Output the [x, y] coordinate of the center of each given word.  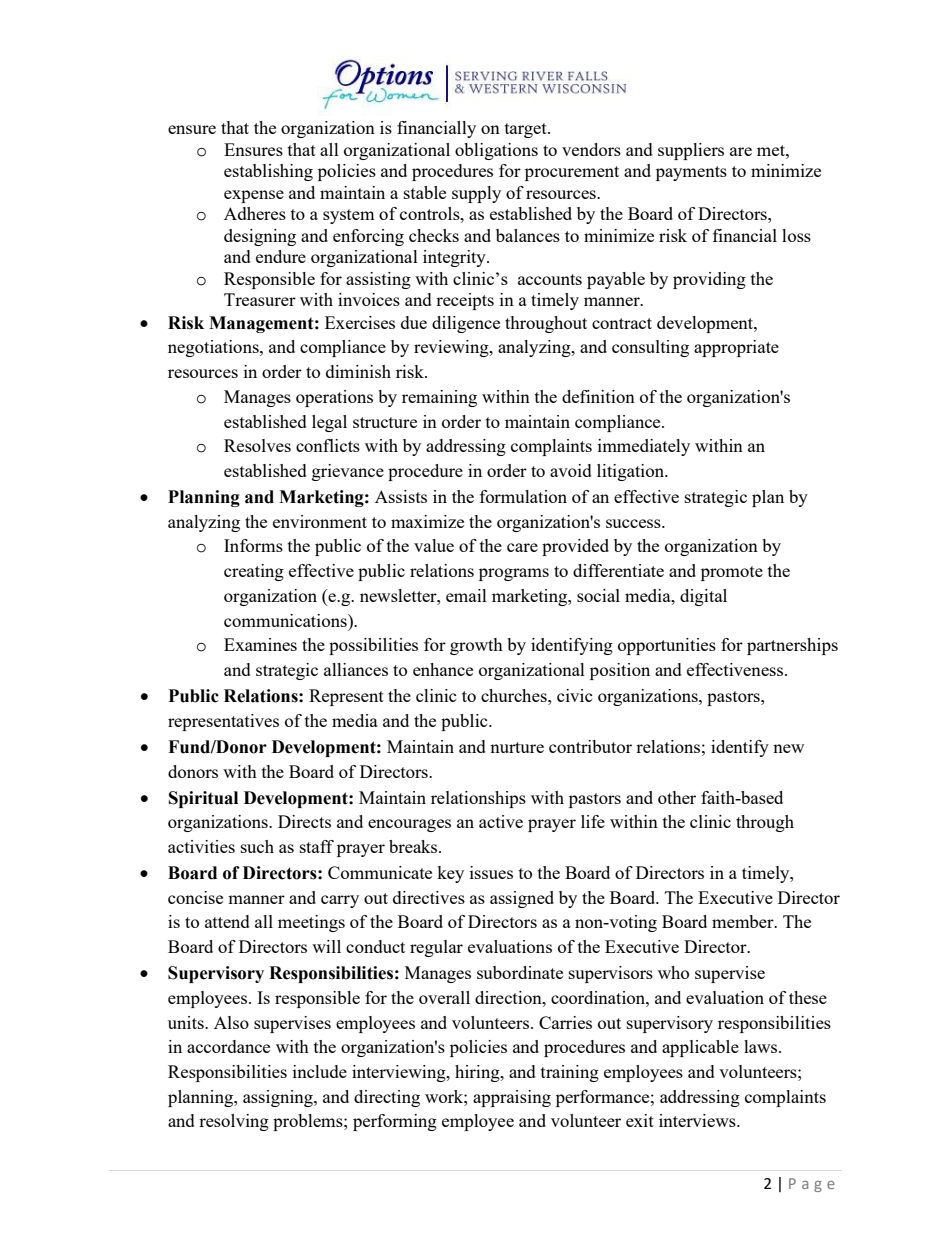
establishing [268, 172]
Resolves [257, 445]
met [772, 150]
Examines [260, 644]
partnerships [792, 646]
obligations [496, 151]
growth [476, 646]
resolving [234, 1122]
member [744, 921]
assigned [522, 899]
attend [227, 921]
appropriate [736, 348]
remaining [439, 398]
